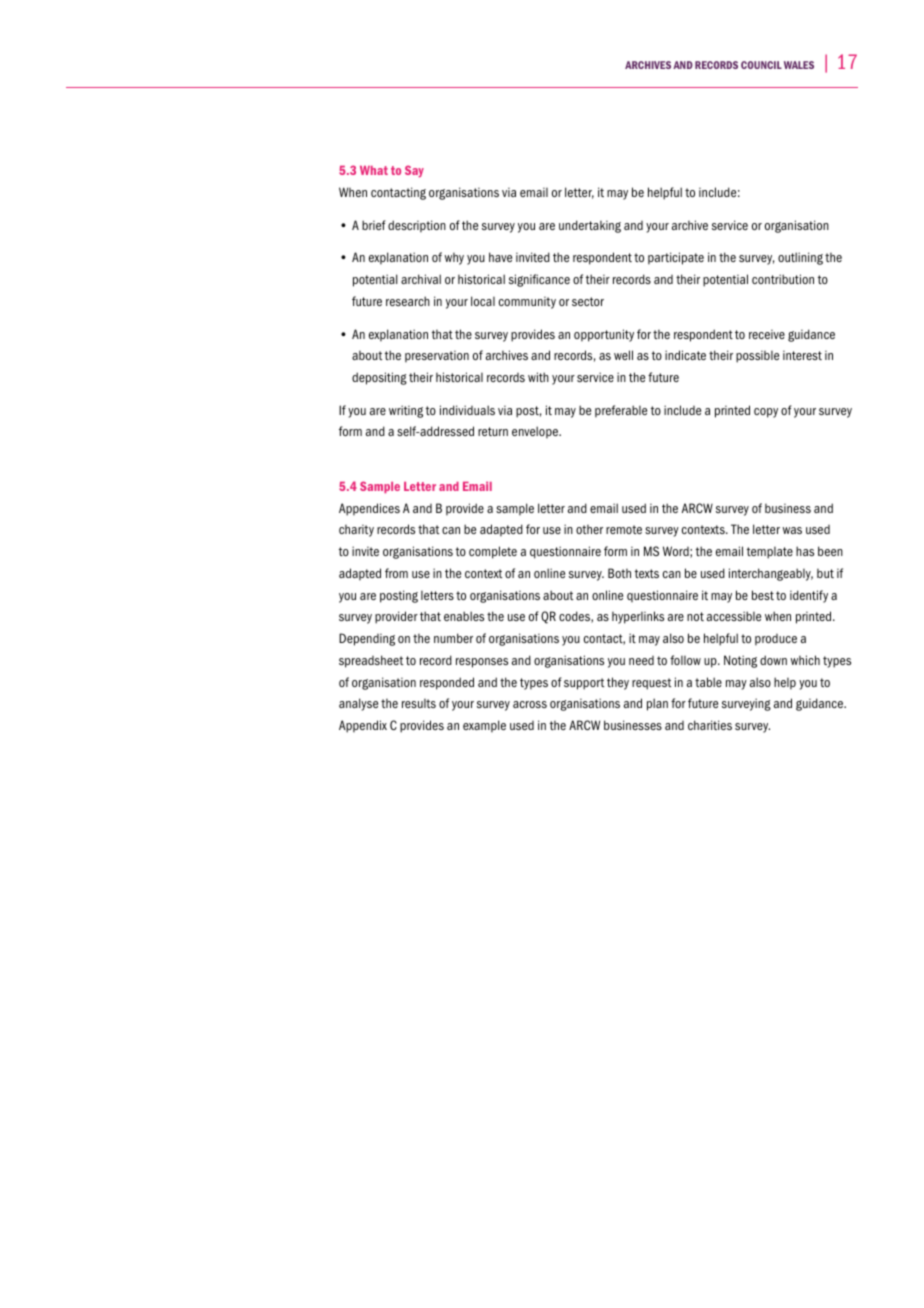 This image has width=924, height=1308. I want to click on results, so click(419, 703).
